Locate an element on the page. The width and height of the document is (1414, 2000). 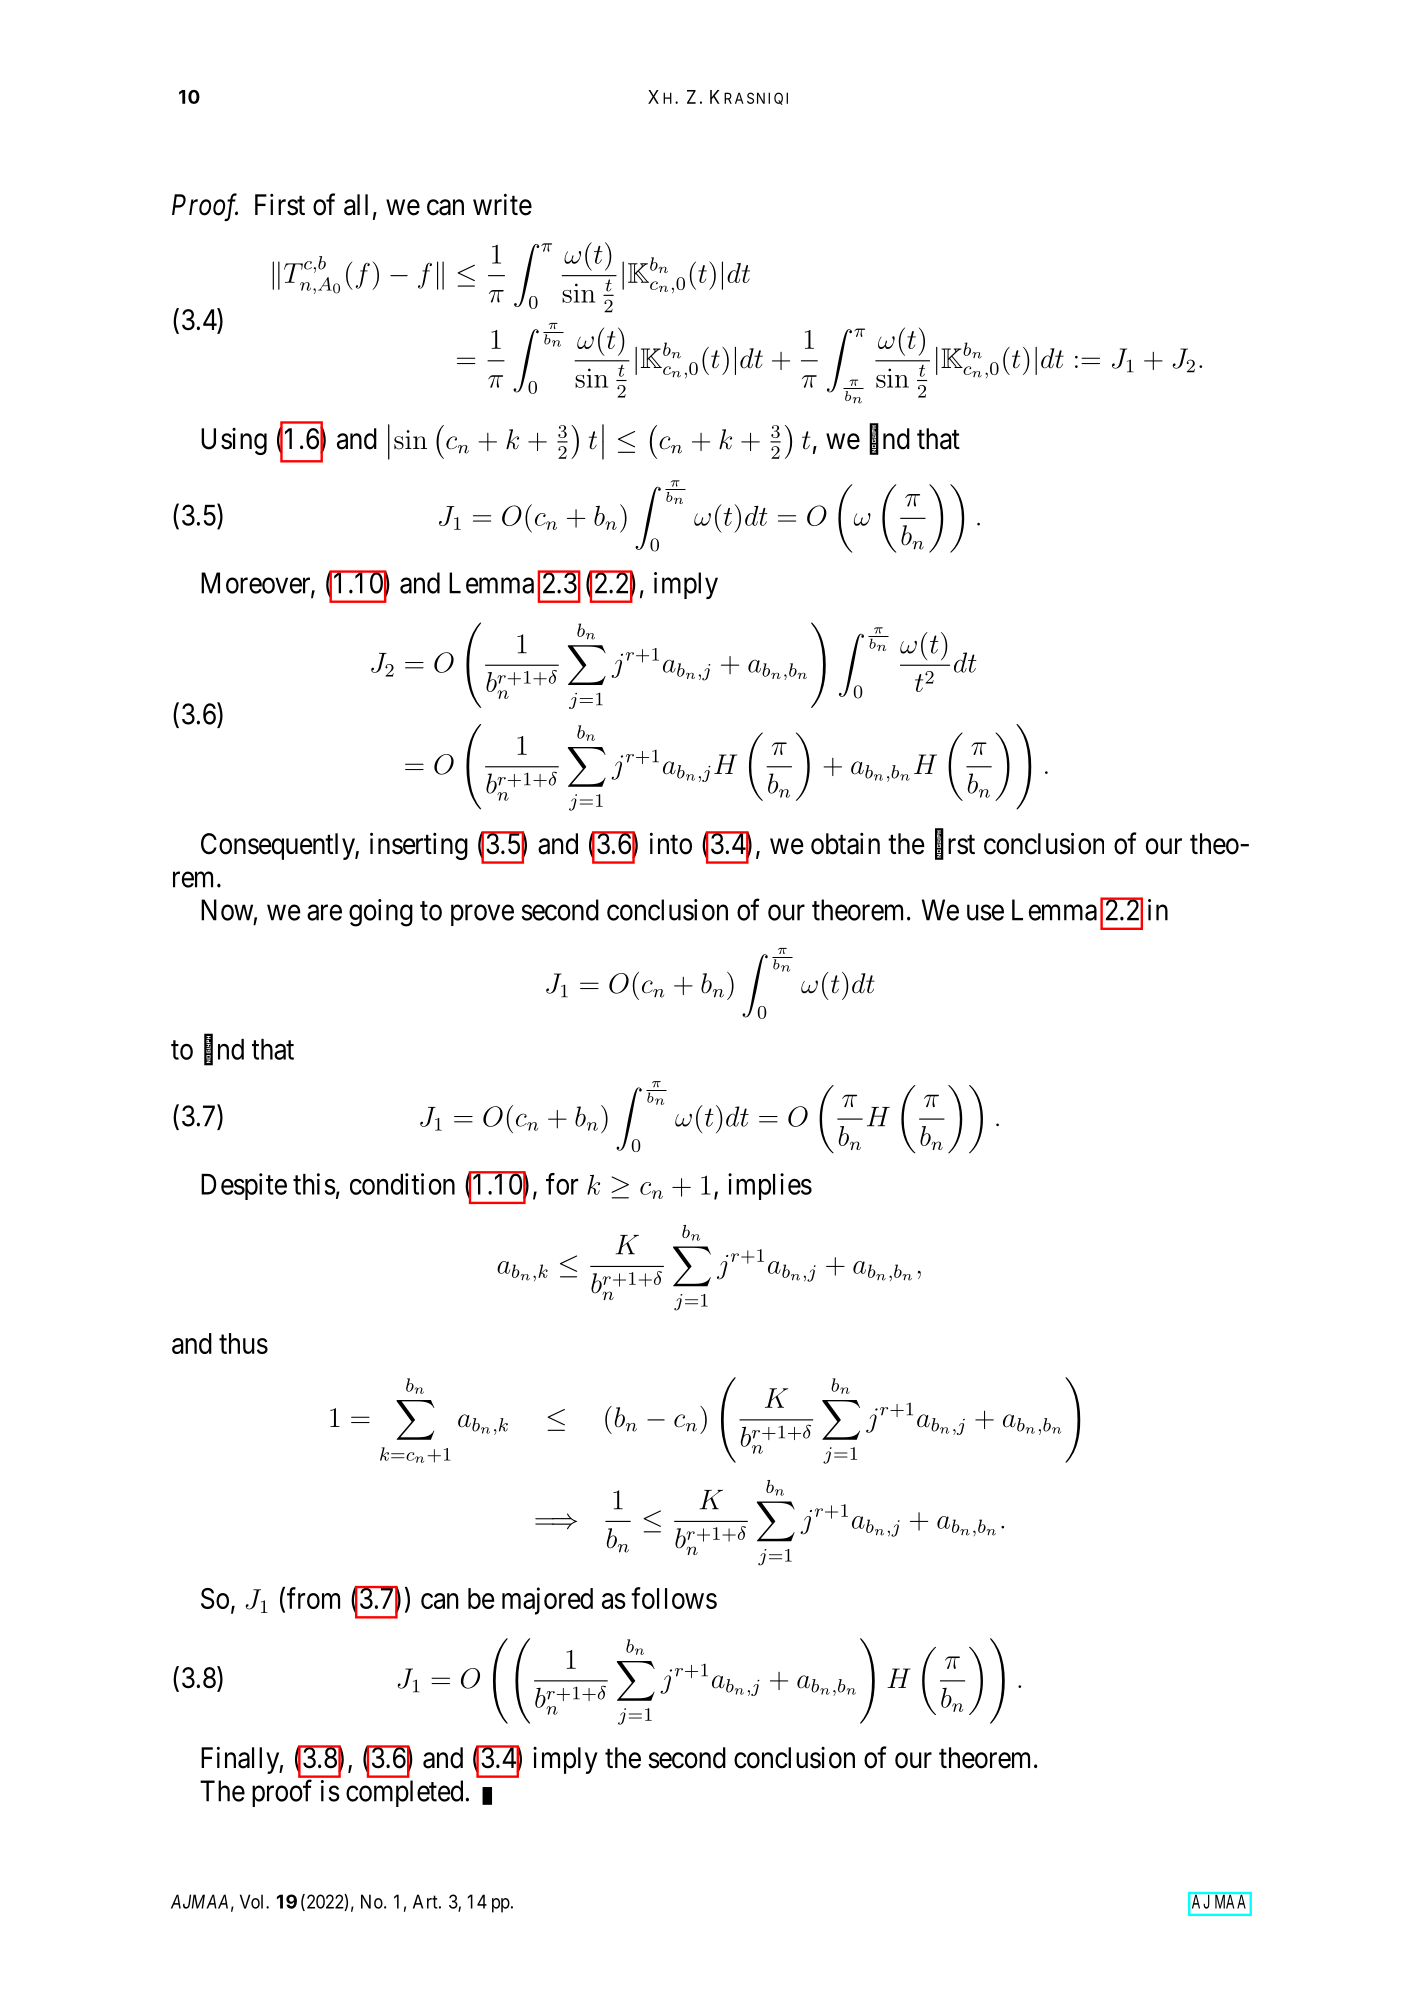
majored is located at coordinates (547, 1601).
